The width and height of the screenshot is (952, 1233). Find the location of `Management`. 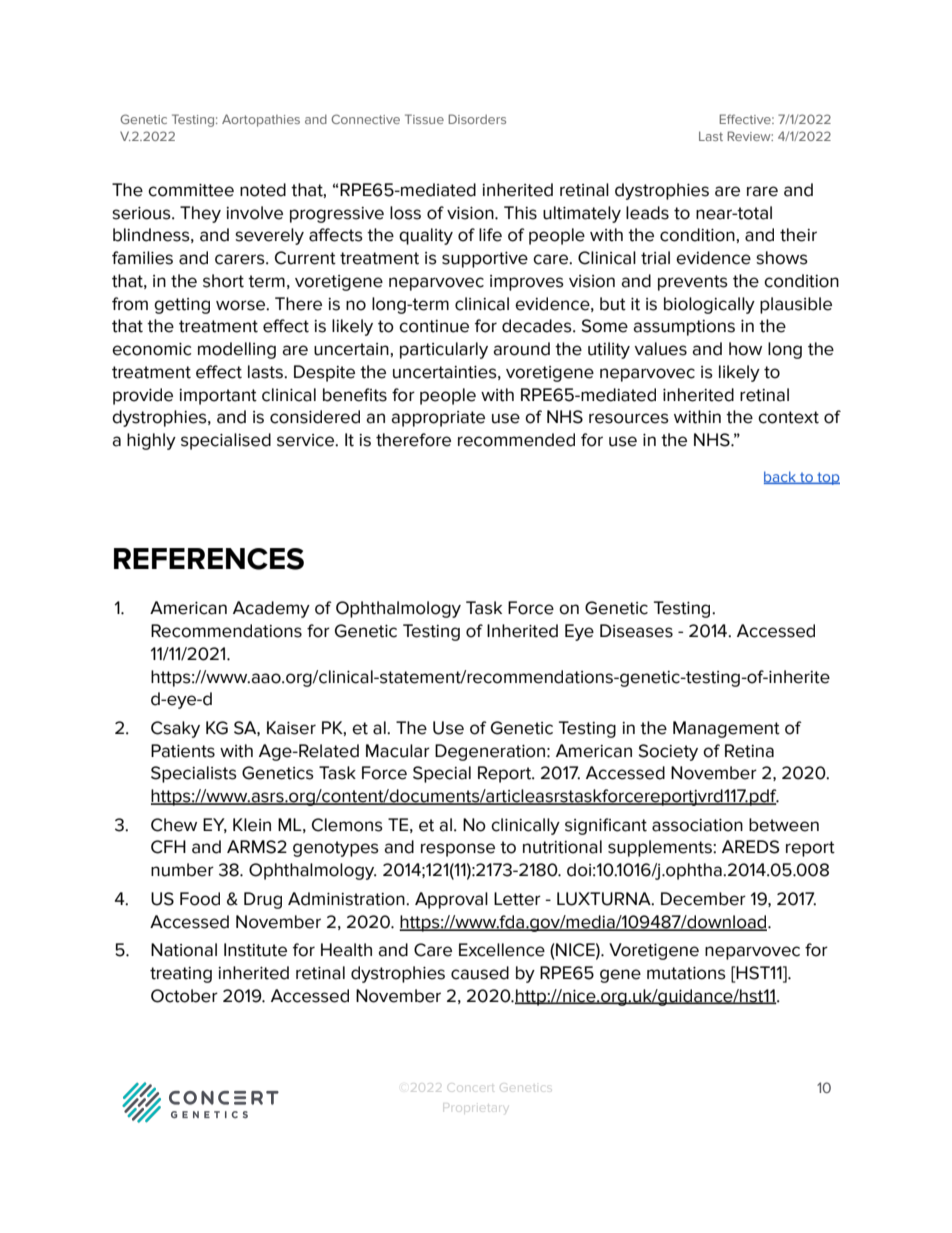

Management is located at coordinates (726, 729).
